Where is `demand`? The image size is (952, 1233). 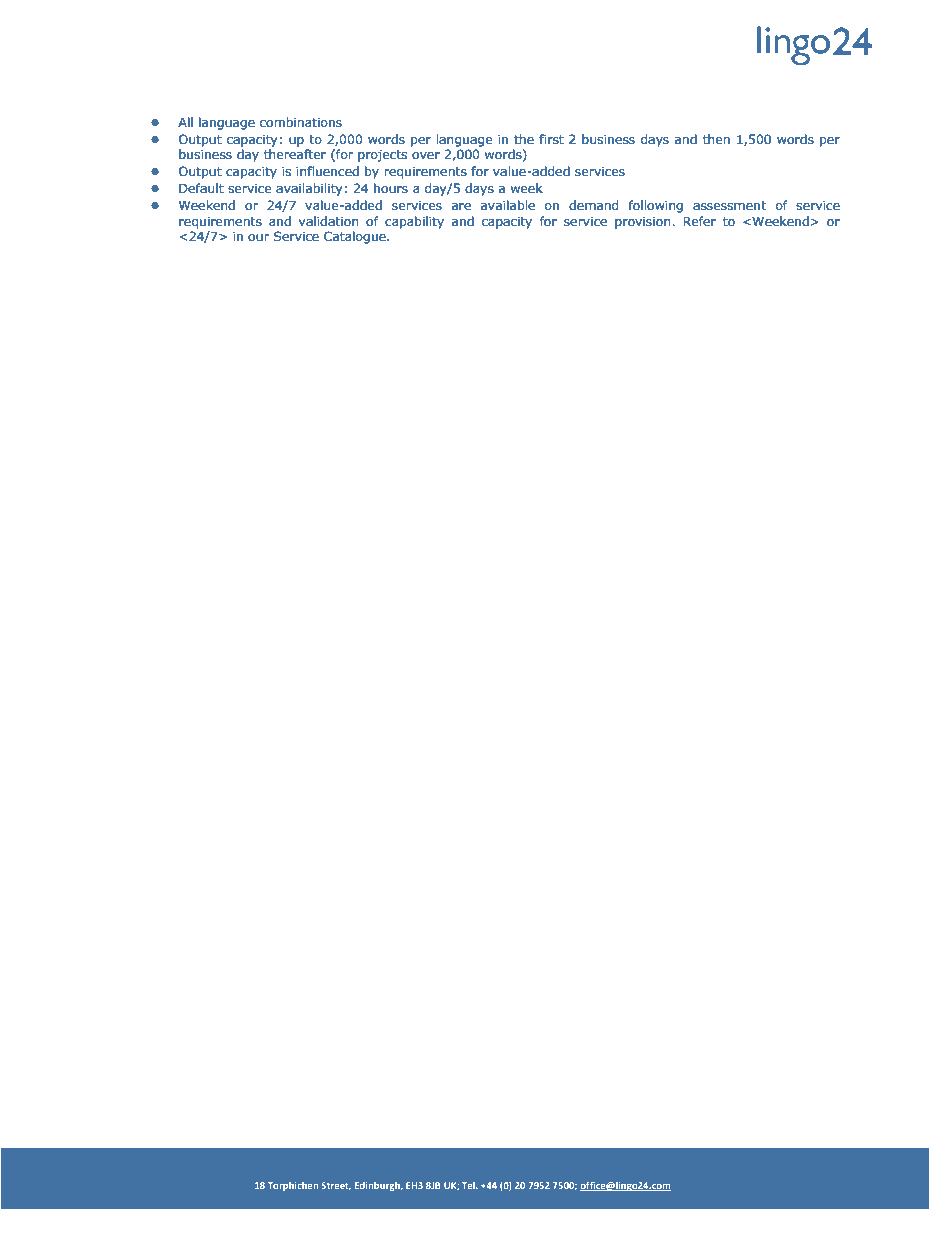
demand is located at coordinates (593, 205).
